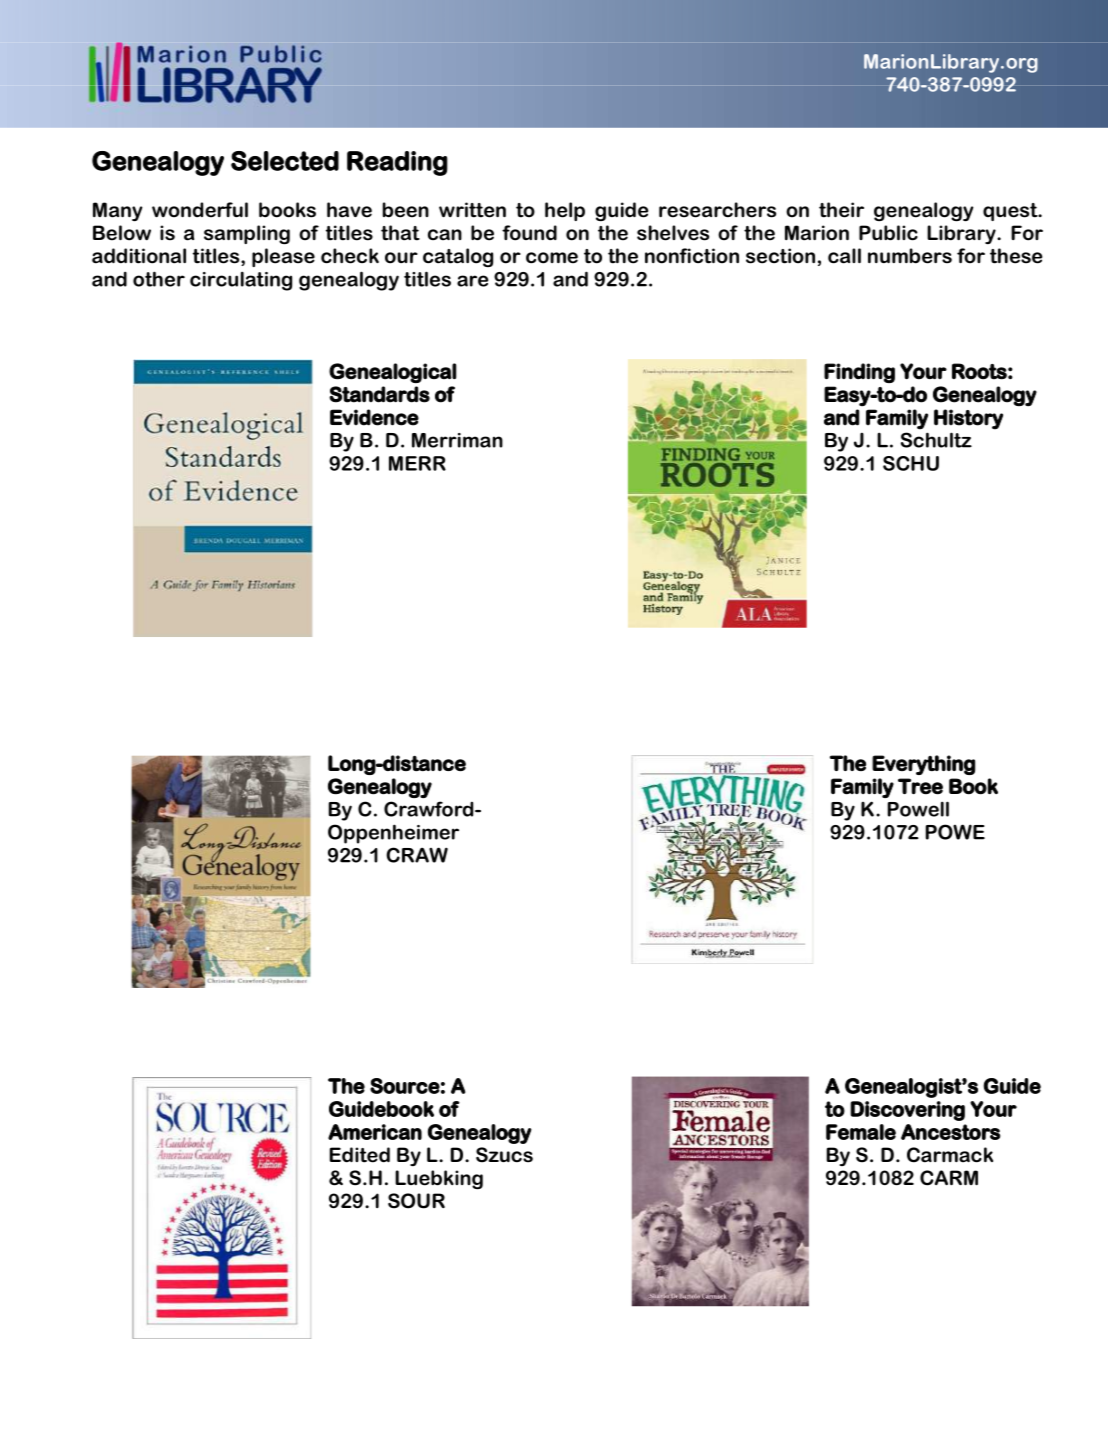 The image size is (1108, 1434). What do you see at coordinates (565, 211) in the screenshot?
I see `help` at bounding box center [565, 211].
